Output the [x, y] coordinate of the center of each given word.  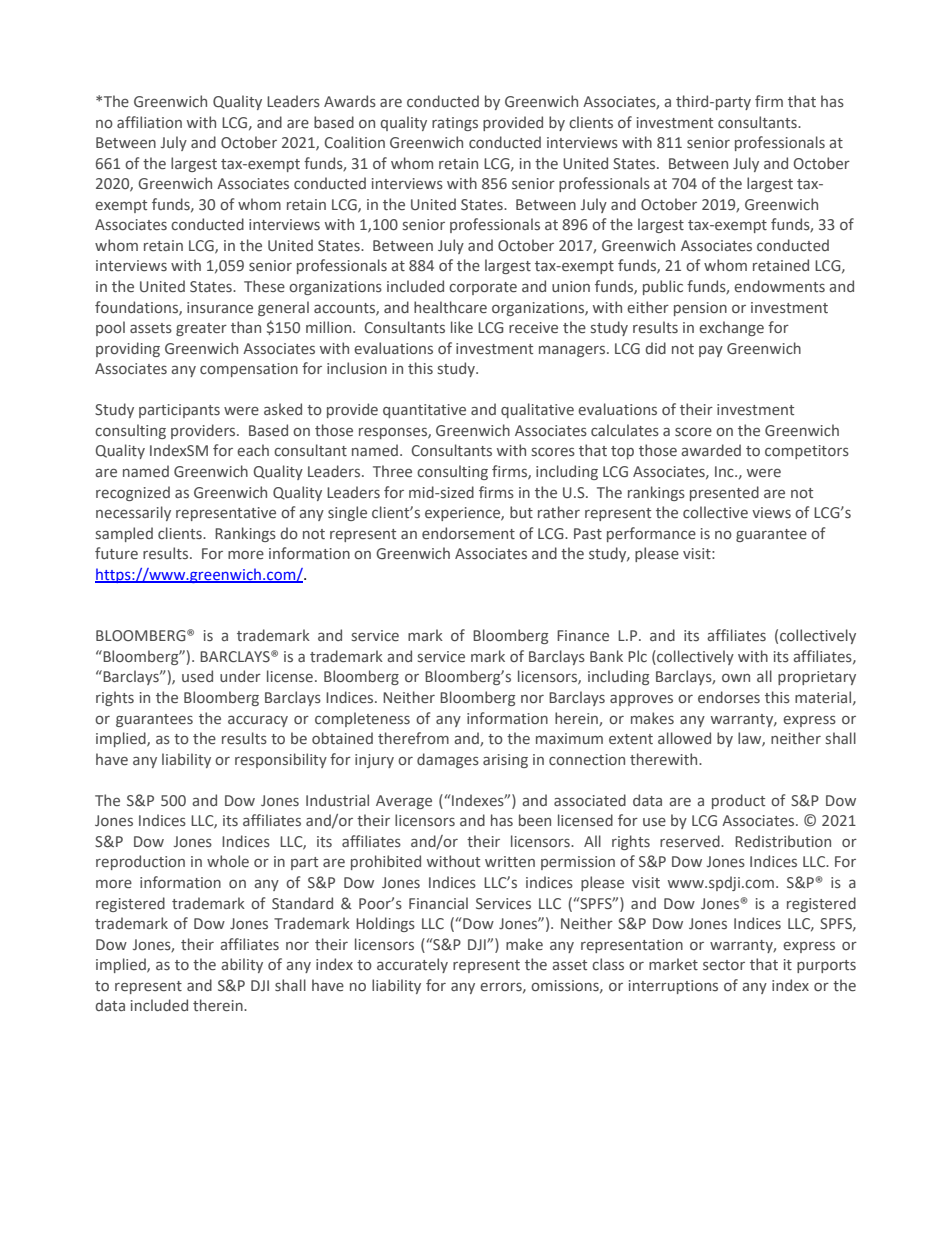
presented [724, 493]
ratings [455, 124]
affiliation [149, 122]
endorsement [468, 533]
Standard [302, 903]
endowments [779, 286]
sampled [124, 534]
